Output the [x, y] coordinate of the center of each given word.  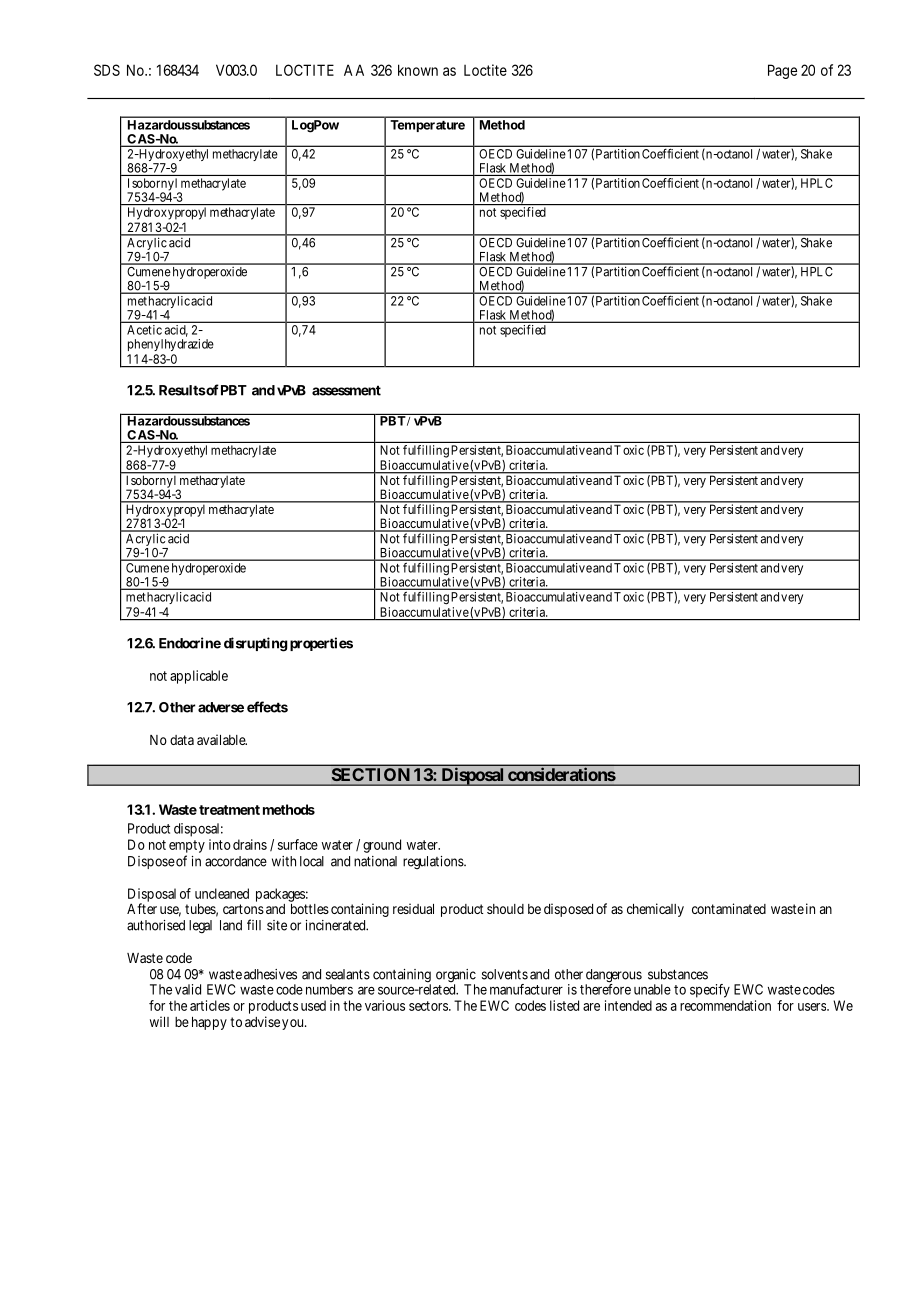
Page [782, 71]
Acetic [144, 330]
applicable [199, 677]
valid [188, 989]
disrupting [256, 644]
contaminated [729, 908]
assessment [346, 390]
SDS [107, 70]
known [418, 70]
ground [382, 846]
